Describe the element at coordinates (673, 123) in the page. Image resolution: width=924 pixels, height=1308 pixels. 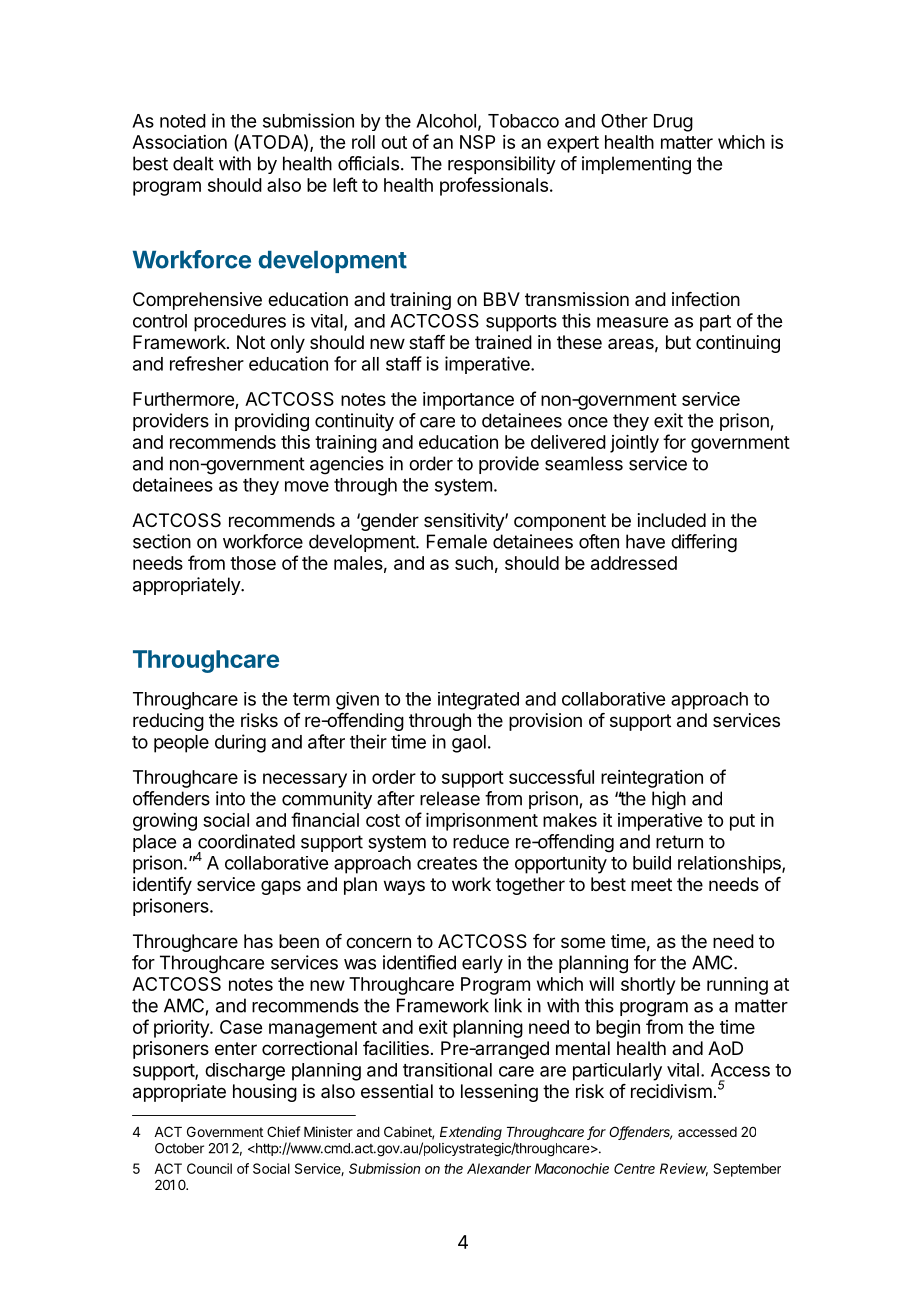
I see `Drug` at that location.
